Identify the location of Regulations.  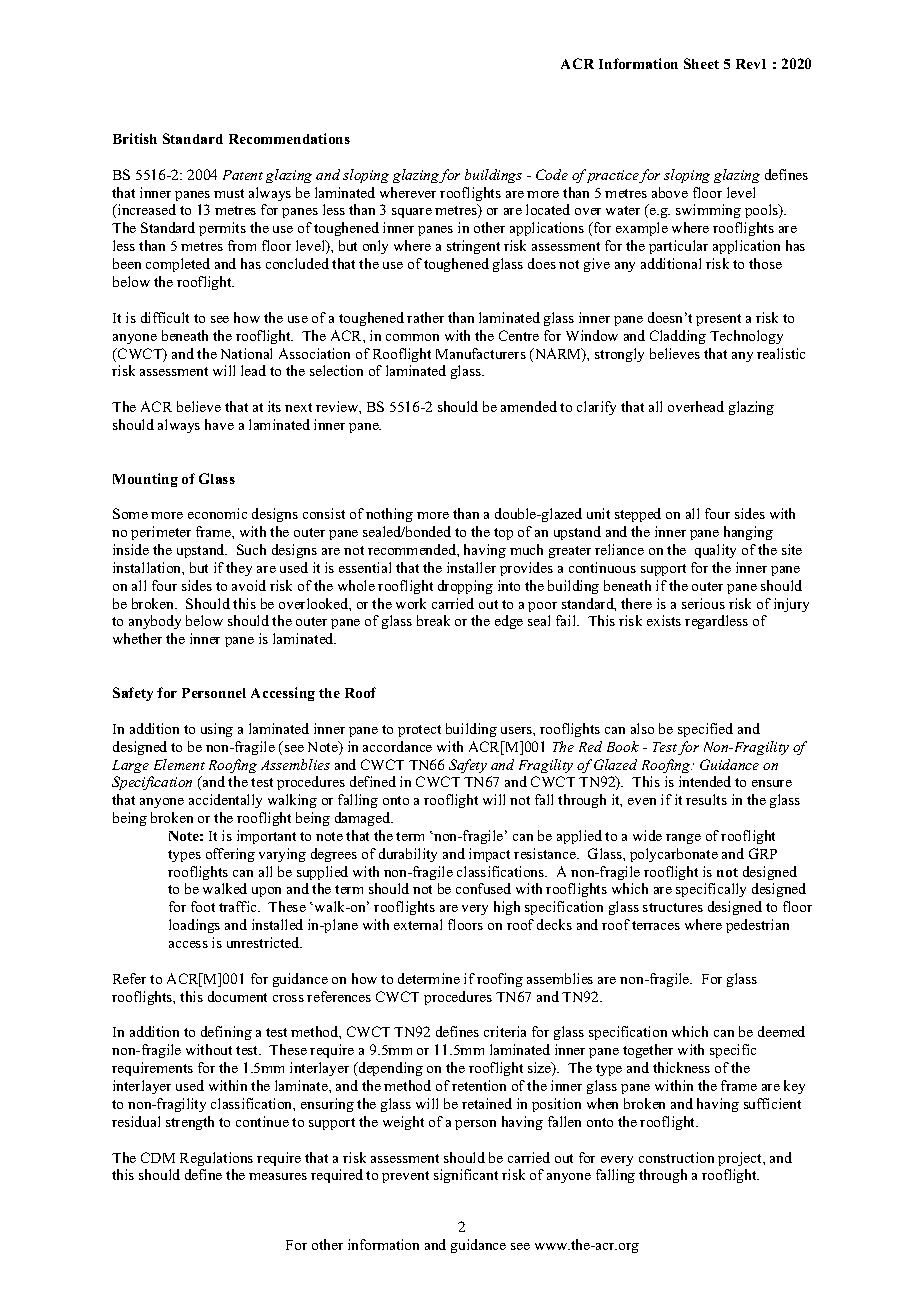
(216, 1159).
